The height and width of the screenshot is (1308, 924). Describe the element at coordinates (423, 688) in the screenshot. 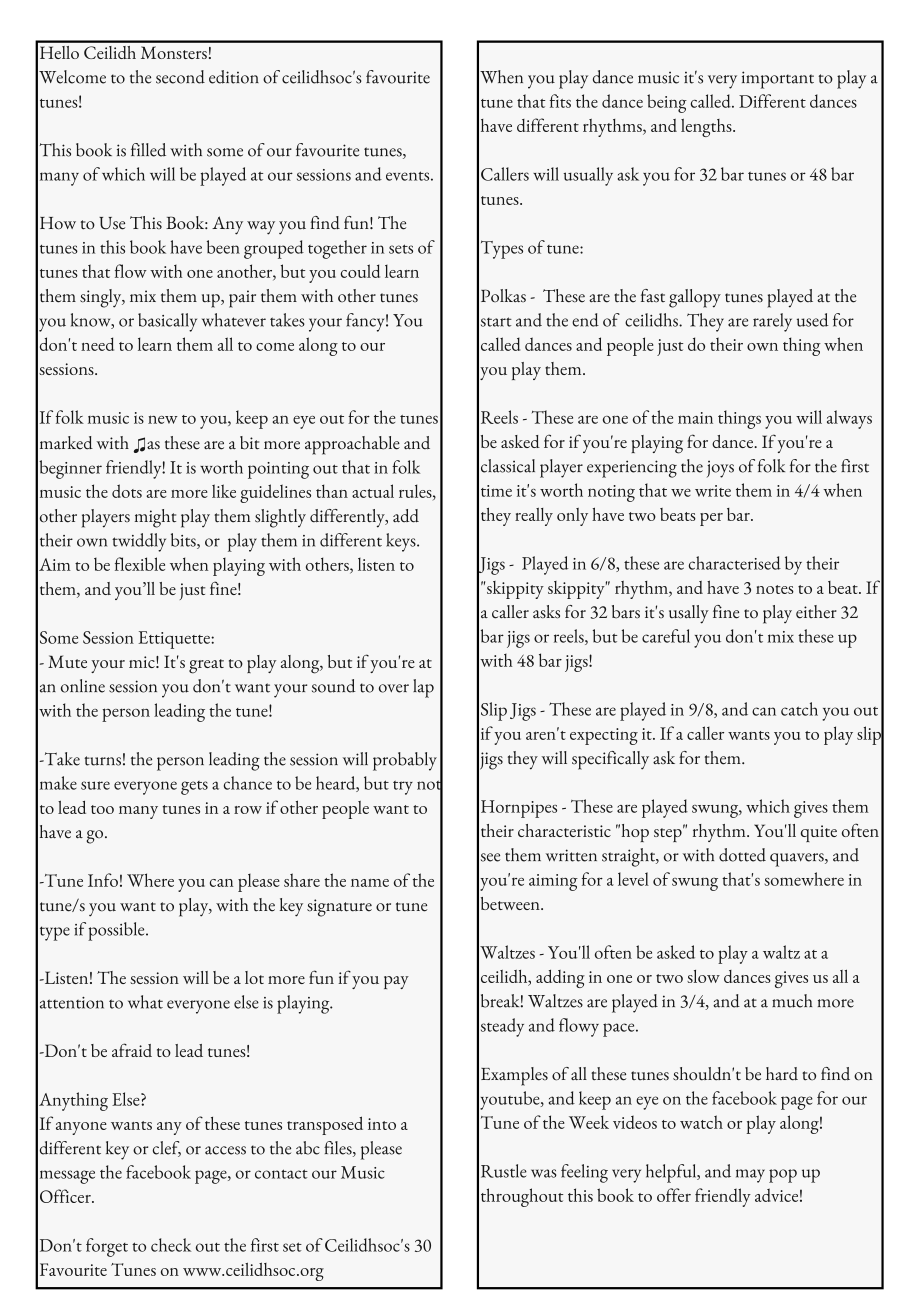

I see `lap` at that location.
